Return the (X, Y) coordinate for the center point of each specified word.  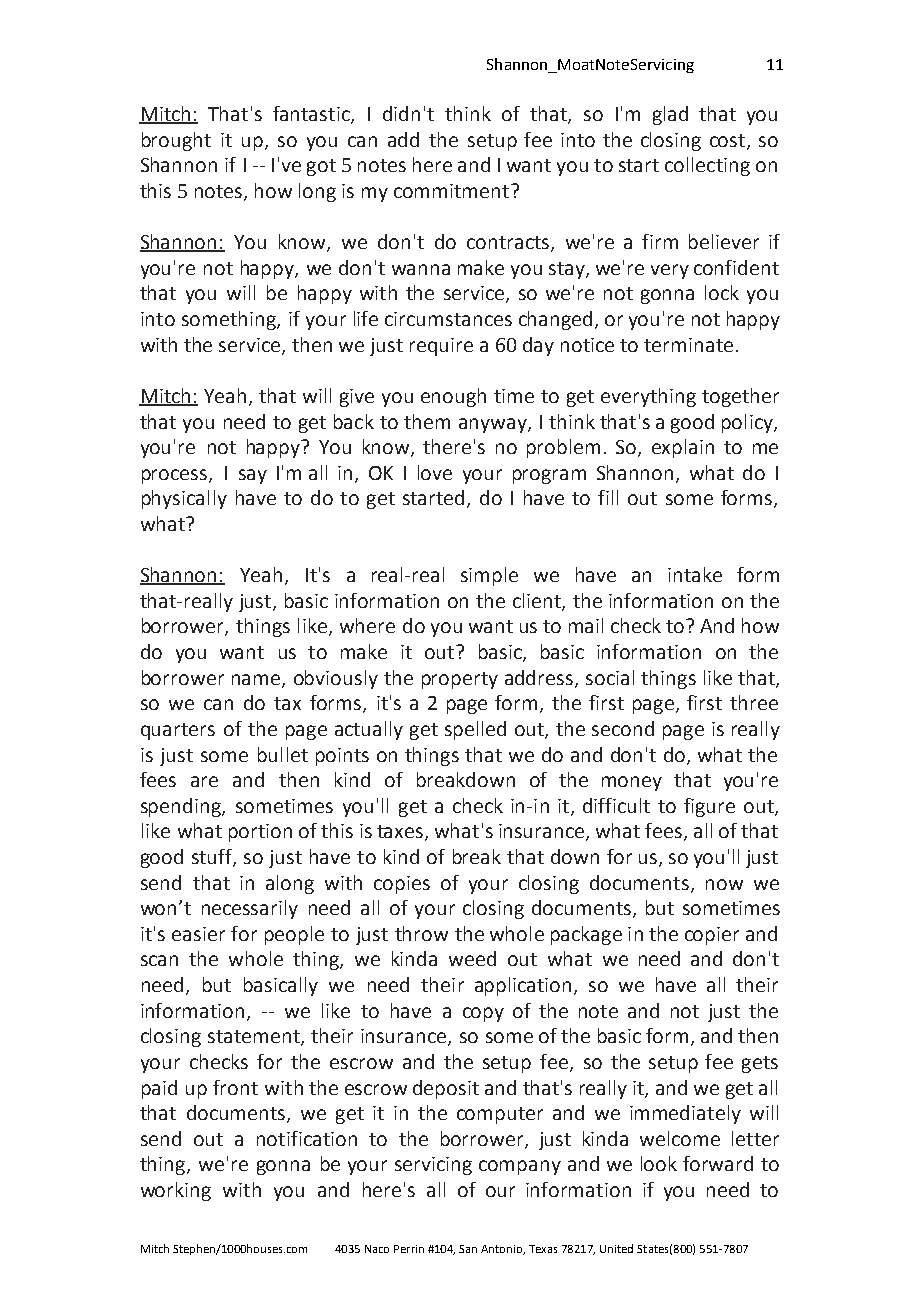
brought (176, 141)
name (257, 680)
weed (472, 958)
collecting (707, 166)
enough (453, 397)
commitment (453, 191)
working (176, 1191)
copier (712, 936)
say (253, 476)
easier (198, 934)
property (460, 680)
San (468, 1249)
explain (683, 448)
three (754, 702)
